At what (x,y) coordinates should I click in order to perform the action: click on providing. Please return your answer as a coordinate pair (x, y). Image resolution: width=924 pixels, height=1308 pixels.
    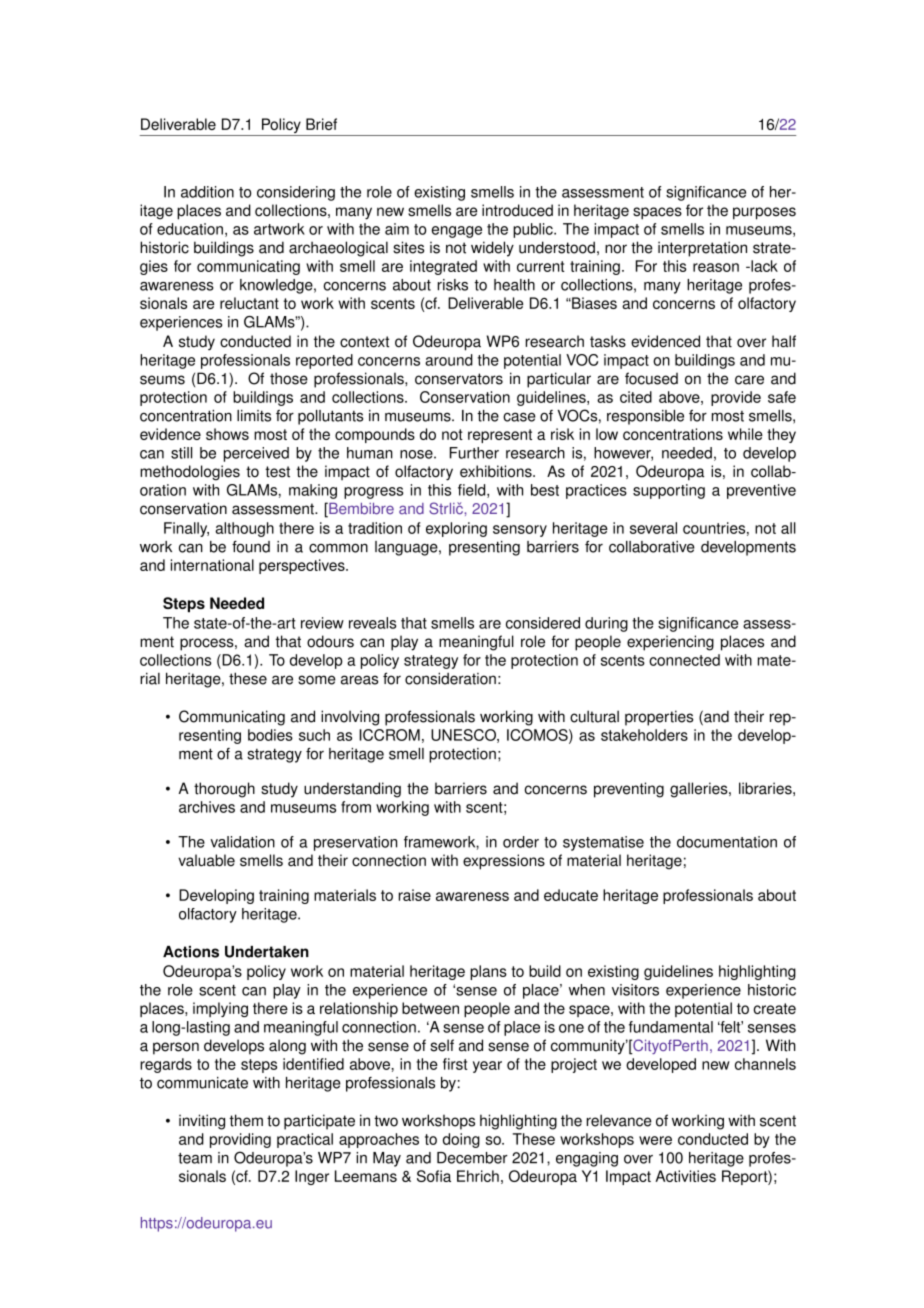
    Looking at the image, I should click on (240, 1140).
